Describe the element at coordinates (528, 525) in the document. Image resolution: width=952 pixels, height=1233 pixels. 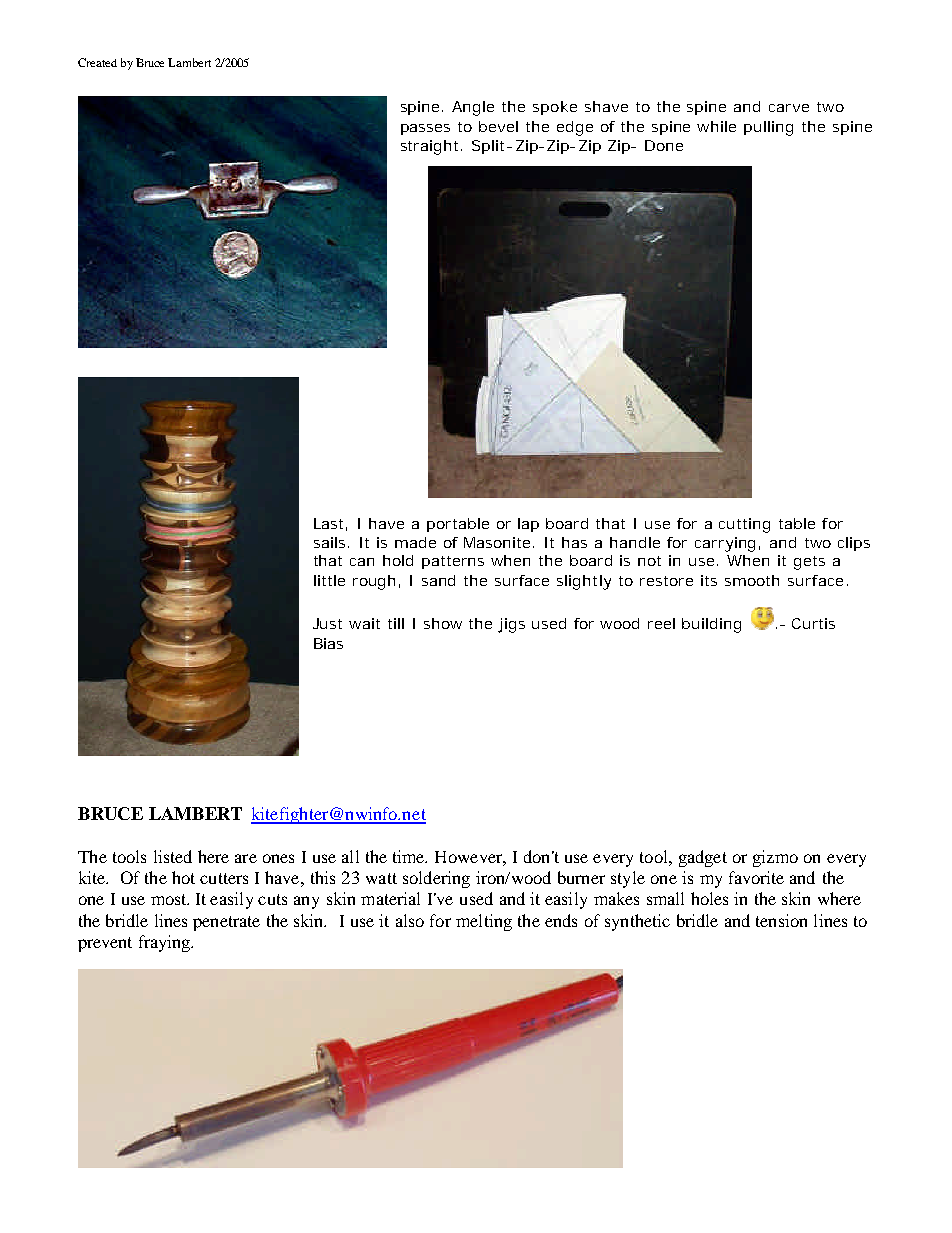
I see `lap` at that location.
